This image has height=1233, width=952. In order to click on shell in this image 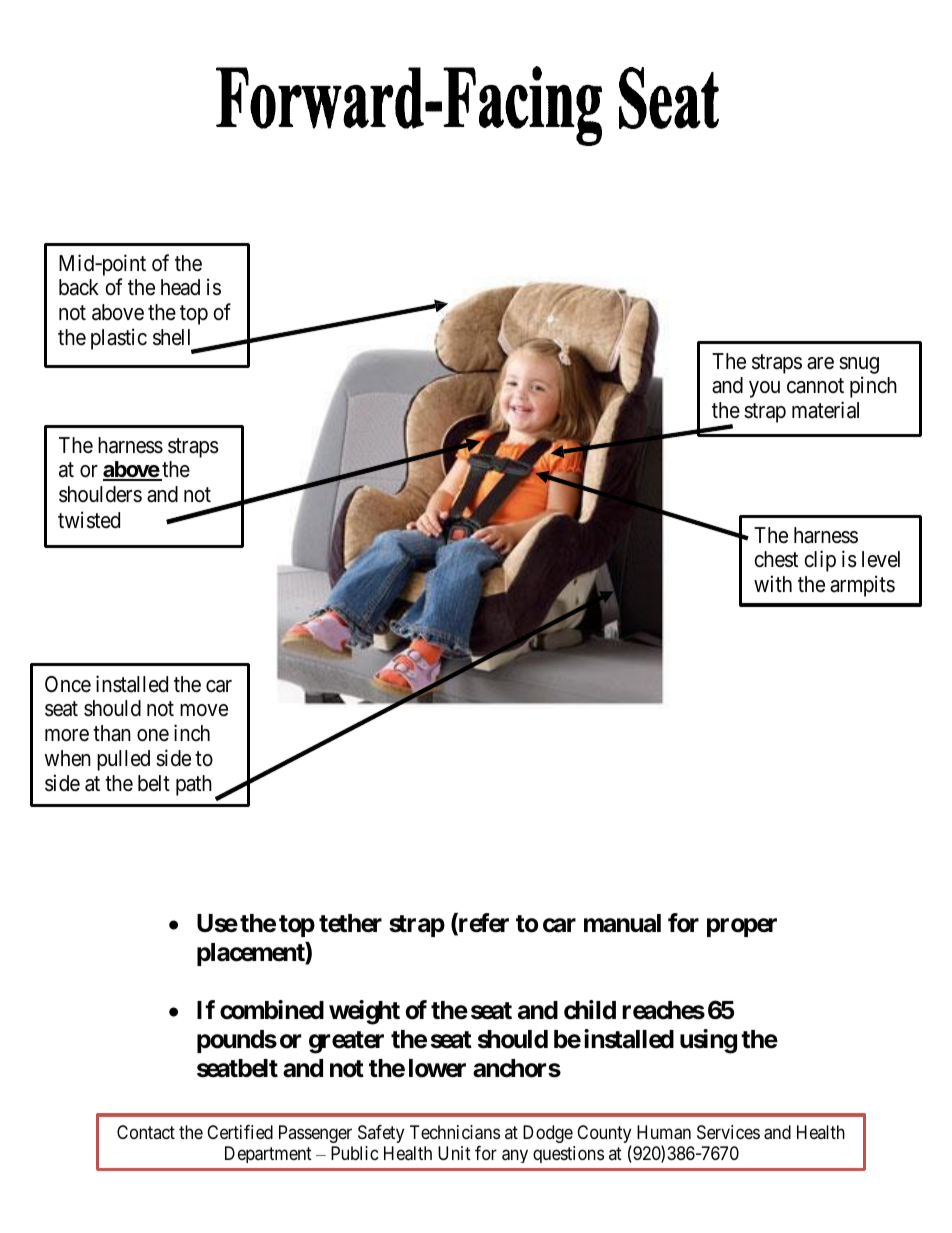, I will do `click(171, 337)`.
